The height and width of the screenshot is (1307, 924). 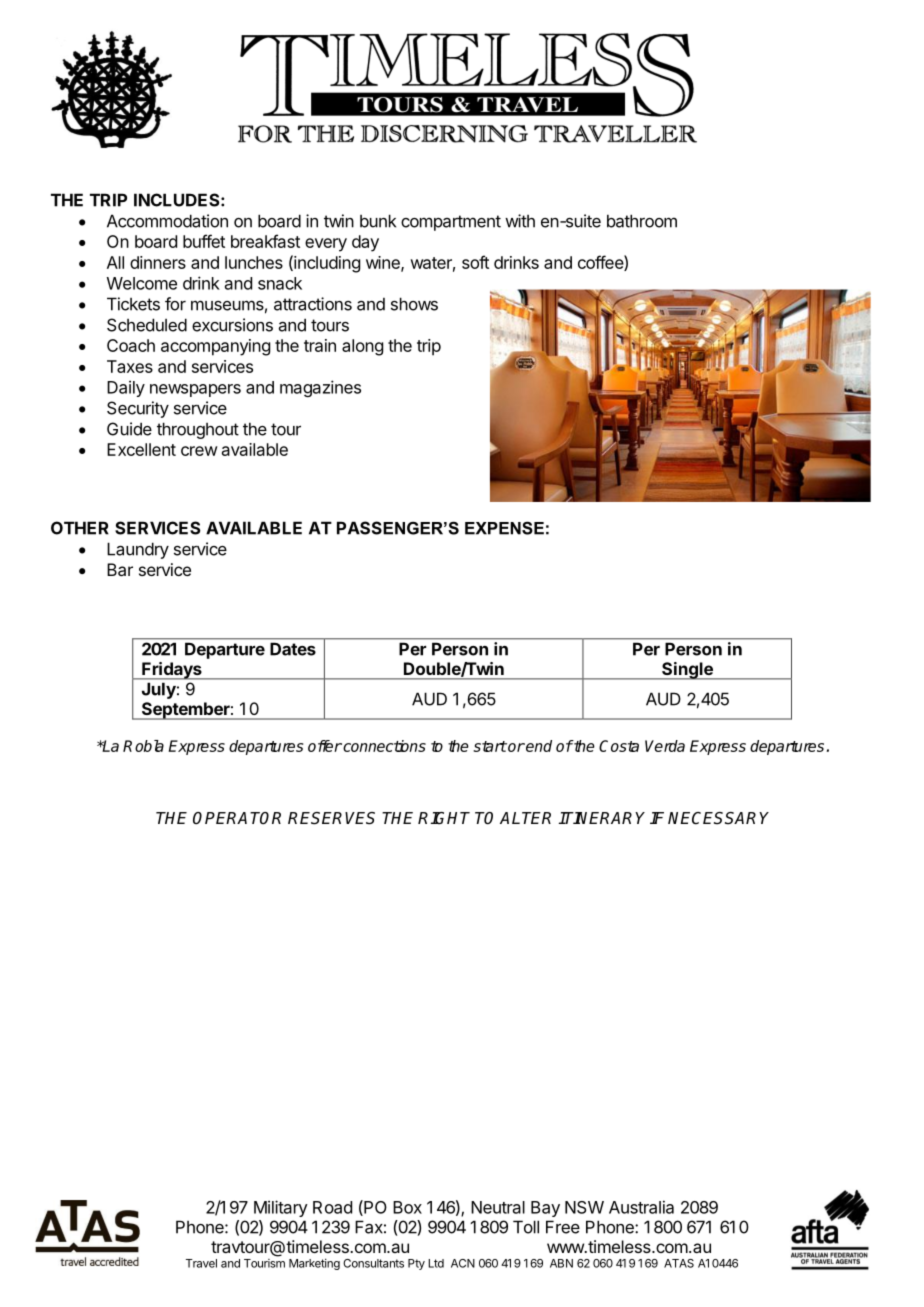 What do you see at coordinates (504, 528) in the screenshot?
I see `EXPENSE` at bounding box center [504, 528].
